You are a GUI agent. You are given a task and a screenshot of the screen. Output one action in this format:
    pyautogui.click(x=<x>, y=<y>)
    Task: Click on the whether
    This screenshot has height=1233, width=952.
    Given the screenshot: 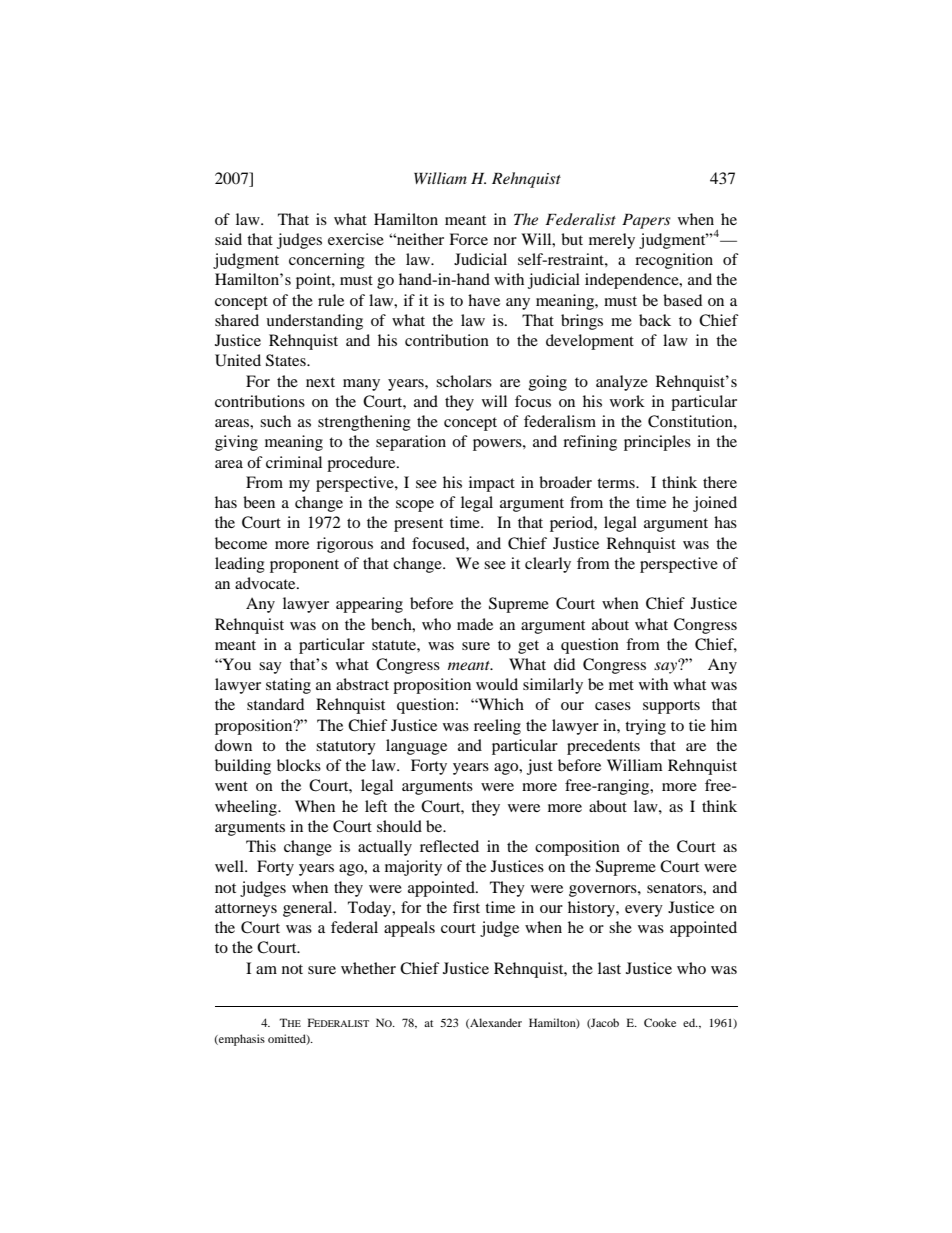 What is the action you would take?
    pyautogui.click(x=368, y=968)
